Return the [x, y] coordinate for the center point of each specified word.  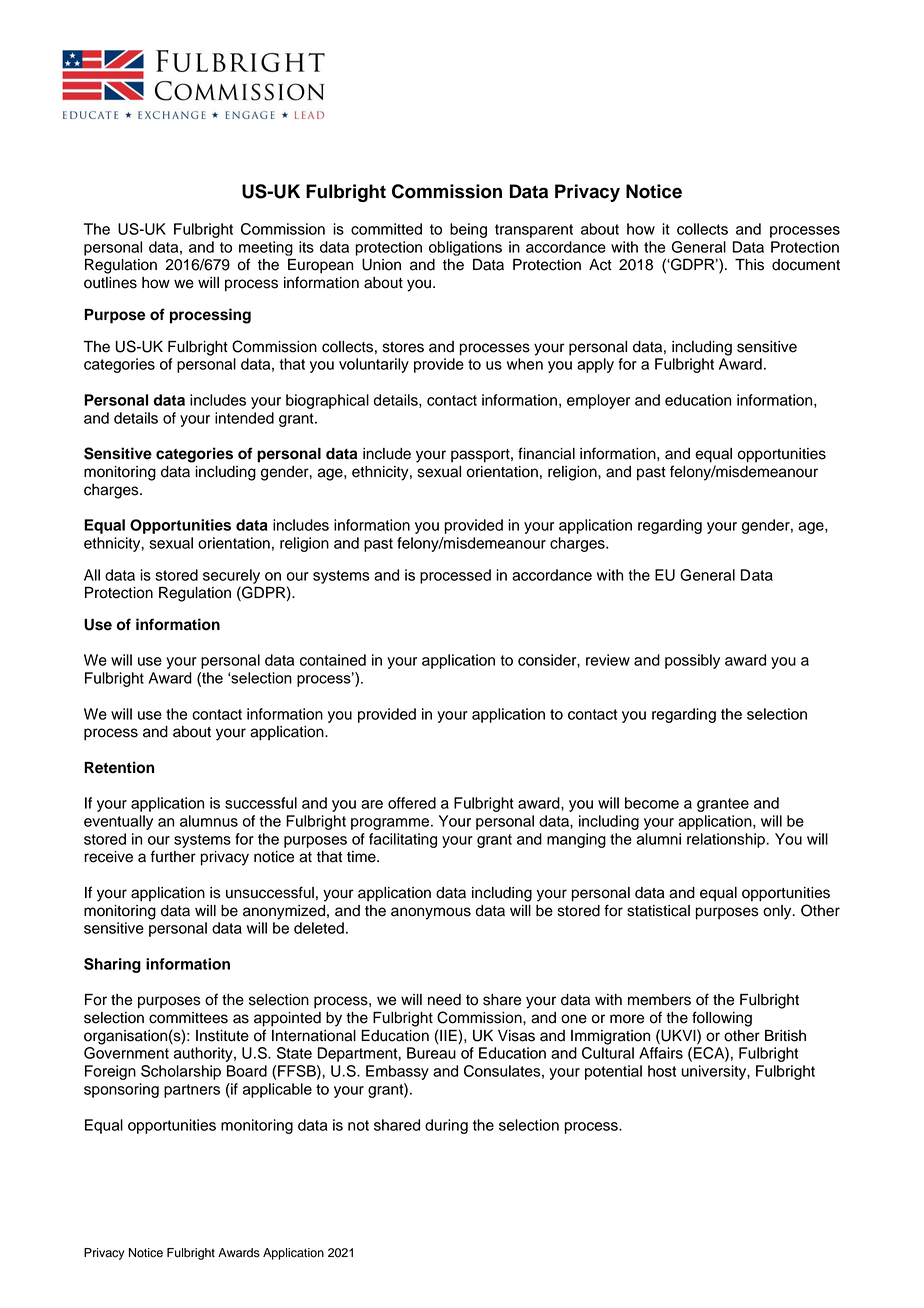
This [749, 265]
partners [192, 1091]
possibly [692, 661]
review [608, 660]
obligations [465, 248]
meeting [266, 248]
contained [333, 660]
